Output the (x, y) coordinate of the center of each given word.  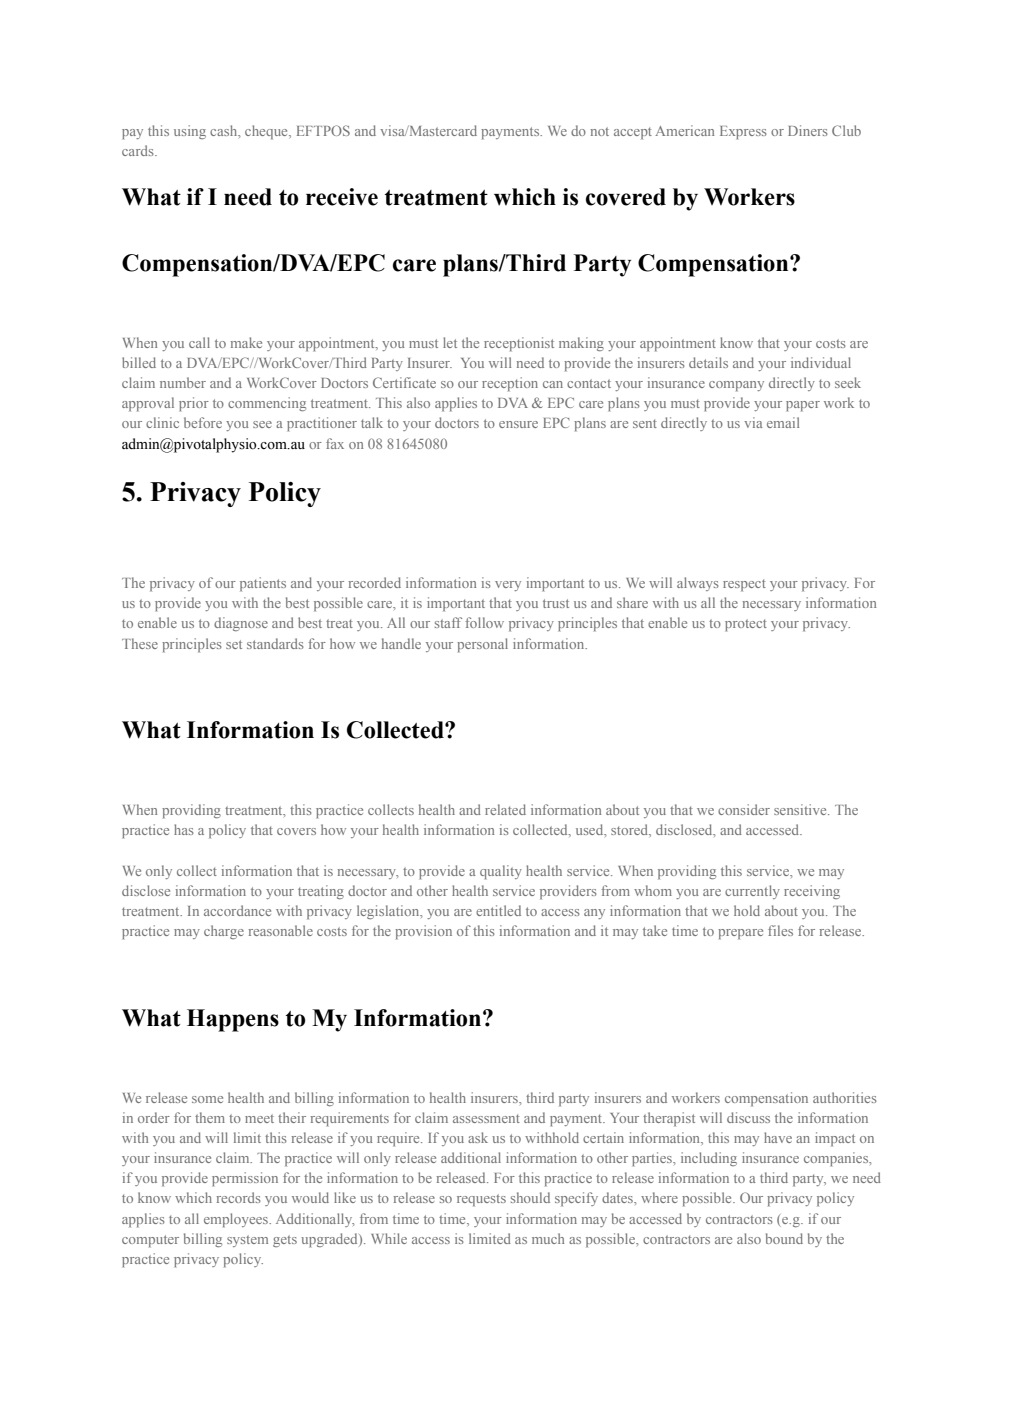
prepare (740, 934)
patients (263, 584)
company (736, 386)
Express (743, 133)
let (450, 342)
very (508, 586)
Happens (233, 1020)
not (600, 131)
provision (423, 932)
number (183, 382)
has (184, 829)
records (239, 1197)
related (505, 809)
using (190, 132)
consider (744, 809)
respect (744, 585)
